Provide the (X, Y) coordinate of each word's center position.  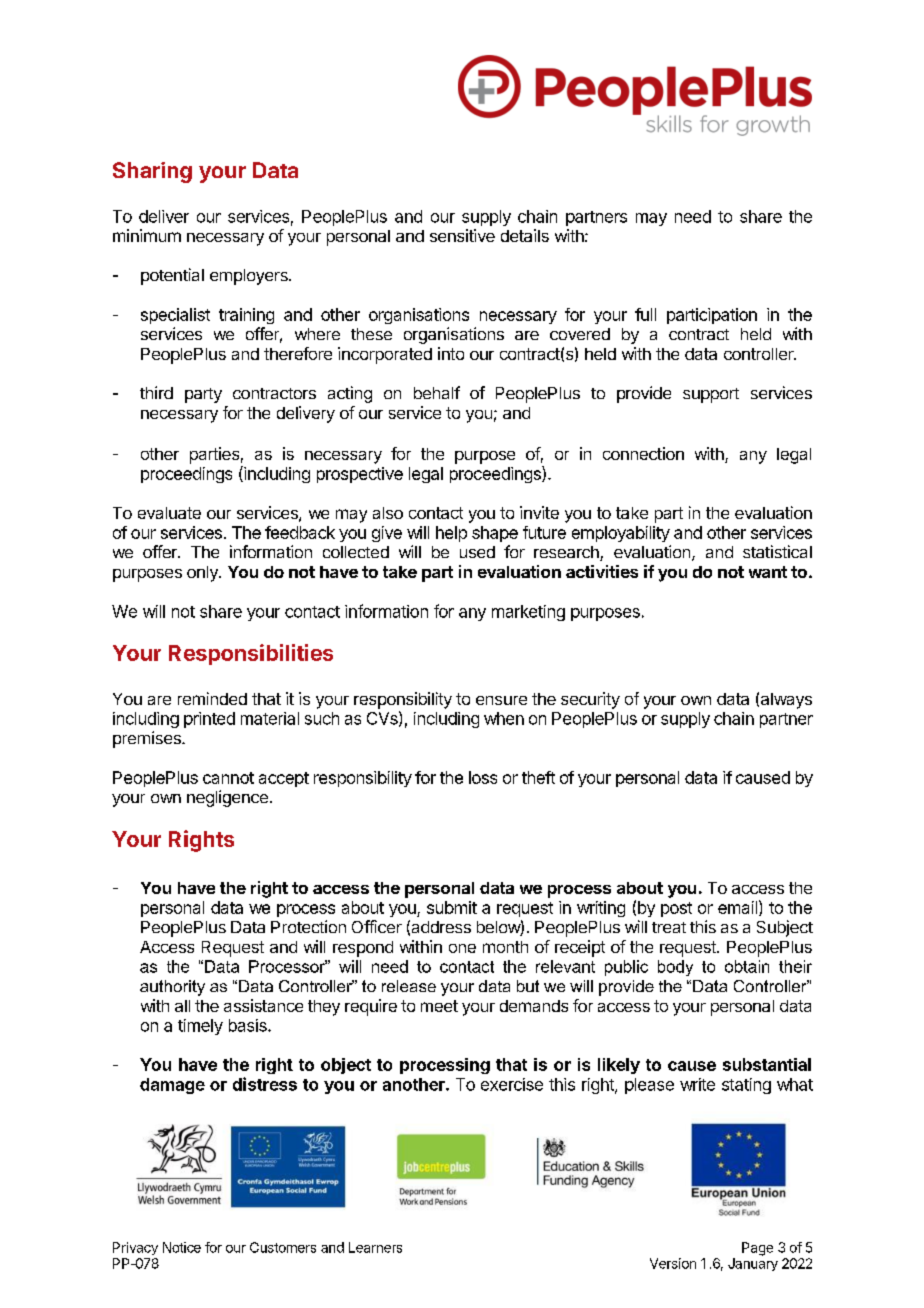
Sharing (152, 172)
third (156, 392)
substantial (767, 1064)
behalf (437, 392)
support (711, 395)
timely (200, 1027)
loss (483, 777)
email (737, 907)
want (768, 572)
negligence (227, 798)
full (645, 314)
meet (439, 1006)
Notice (182, 1247)
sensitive (462, 235)
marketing (528, 613)
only (203, 574)
